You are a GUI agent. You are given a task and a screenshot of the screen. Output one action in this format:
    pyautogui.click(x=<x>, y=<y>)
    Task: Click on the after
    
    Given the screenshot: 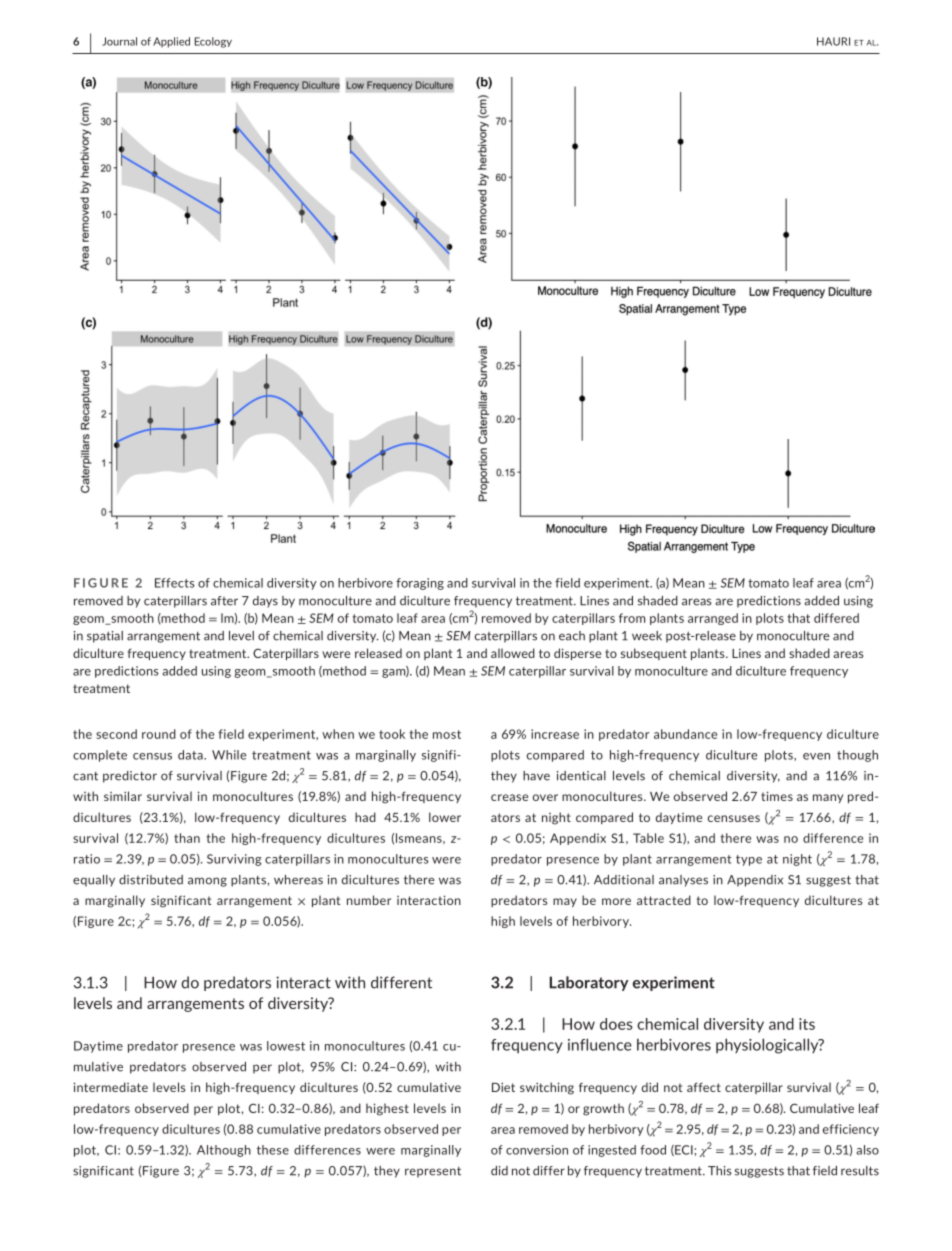 What is the action you would take?
    pyautogui.click(x=224, y=601)
